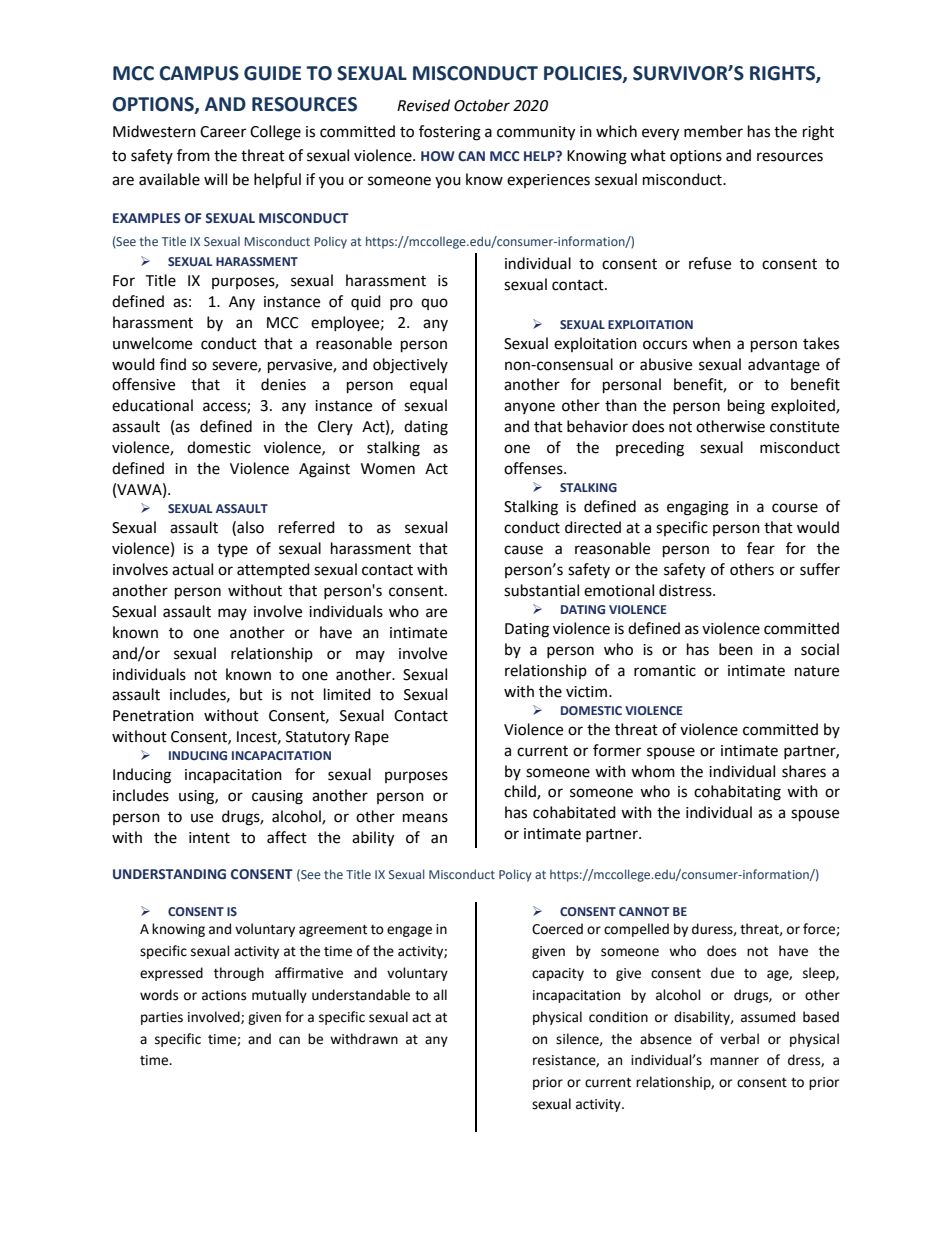  I want to click on October, so click(482, 105).
